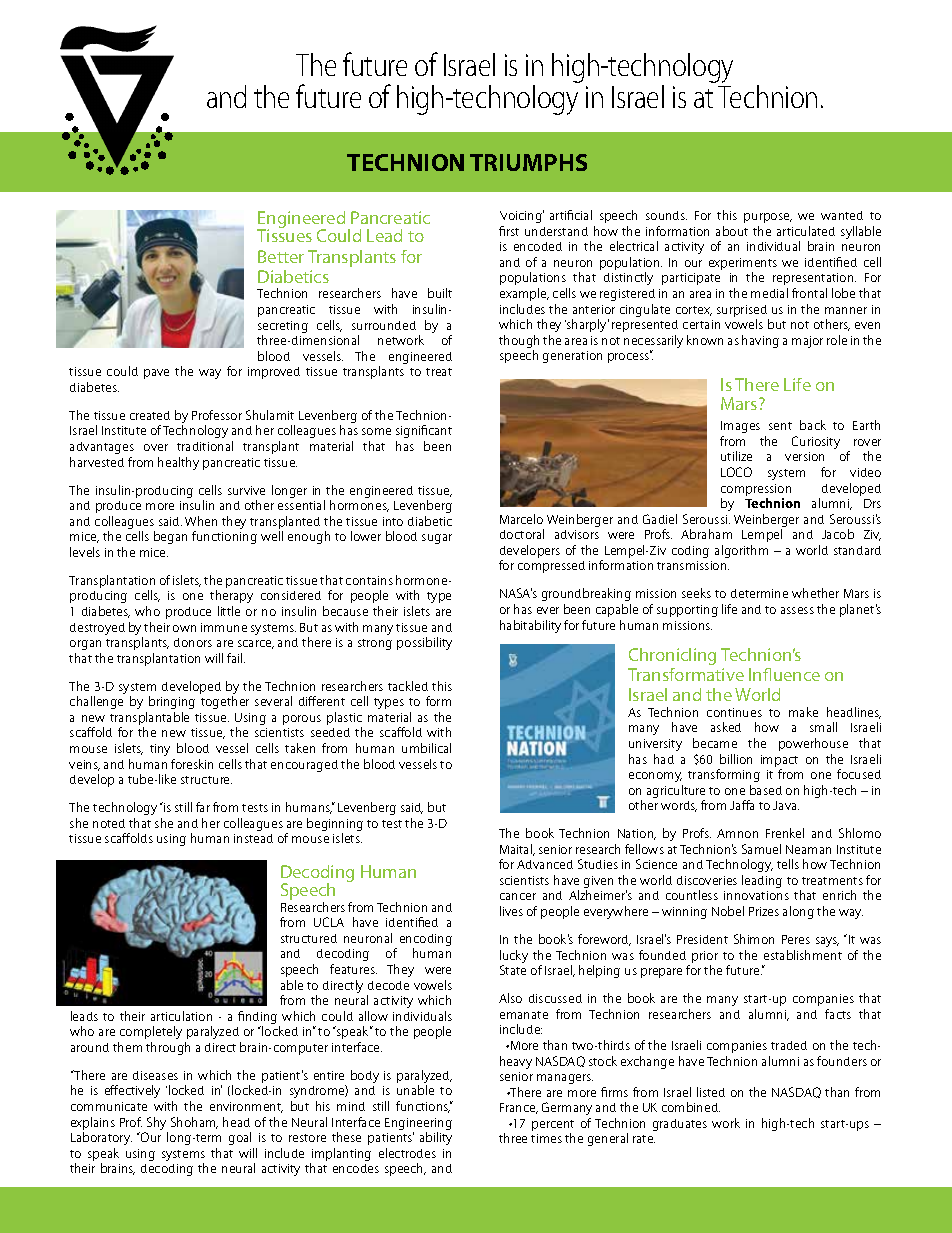 The width and height of the screenshot is (952, 1233). I want to click on donors, so click(193, 642).
